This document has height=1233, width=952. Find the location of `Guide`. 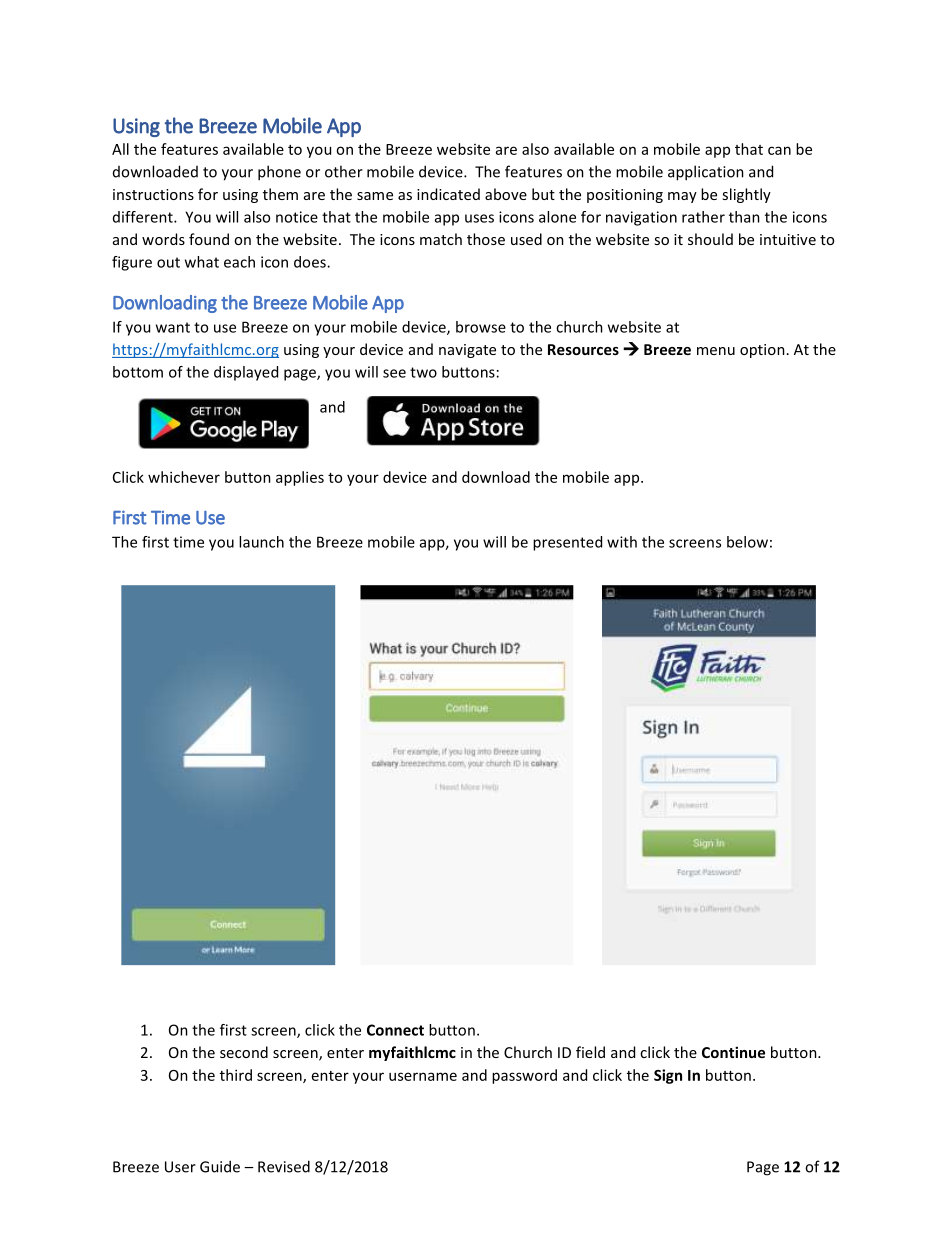

Guide is located at coordinates (220, 1166).
